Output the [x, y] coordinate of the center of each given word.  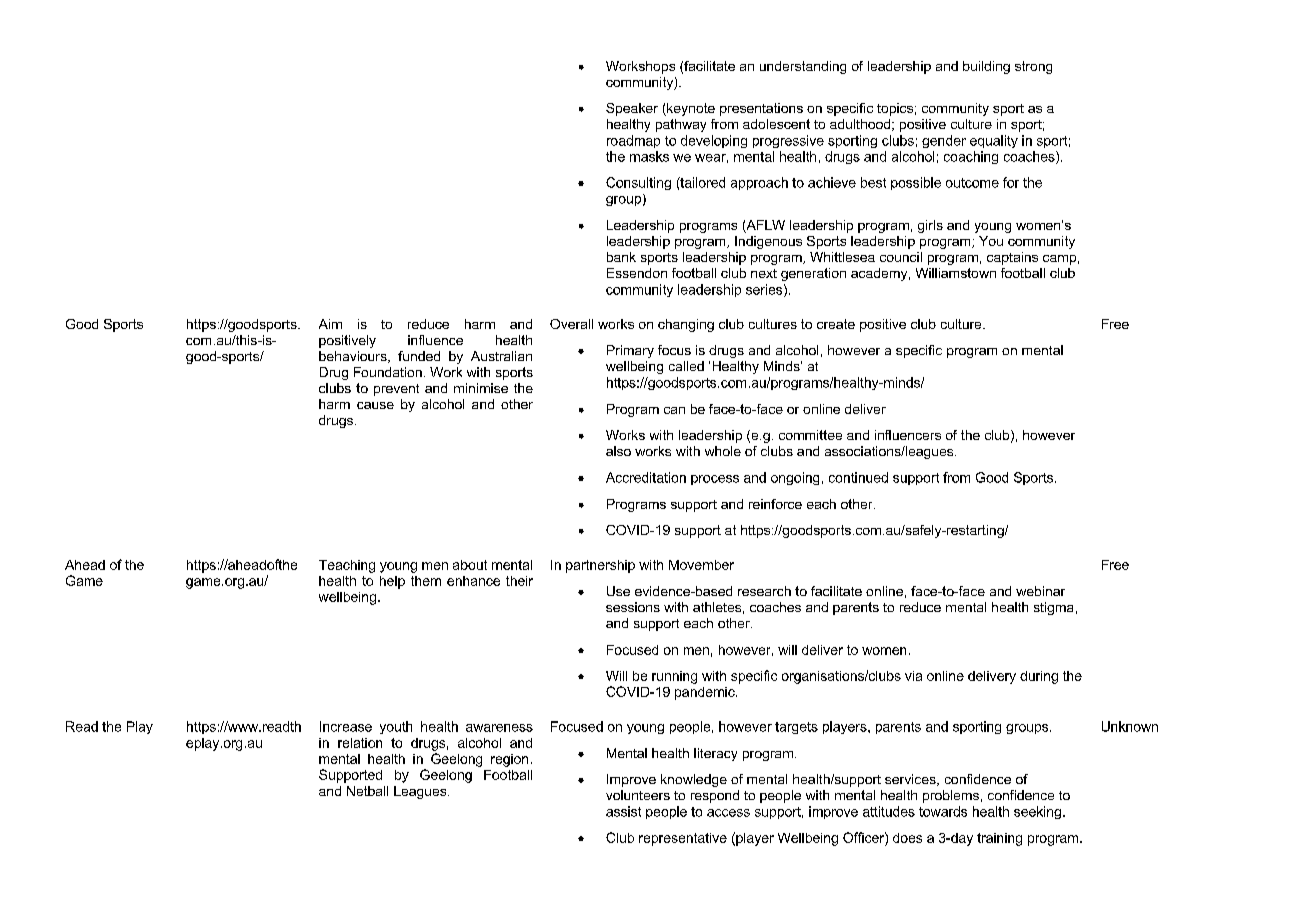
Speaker [632, 109]
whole [723, 451]
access [728, 813]
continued [858, 477]
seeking [1039, 812]
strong [1033, 67]
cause [375, 405]
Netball [367, 791]
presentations [761, 109]
